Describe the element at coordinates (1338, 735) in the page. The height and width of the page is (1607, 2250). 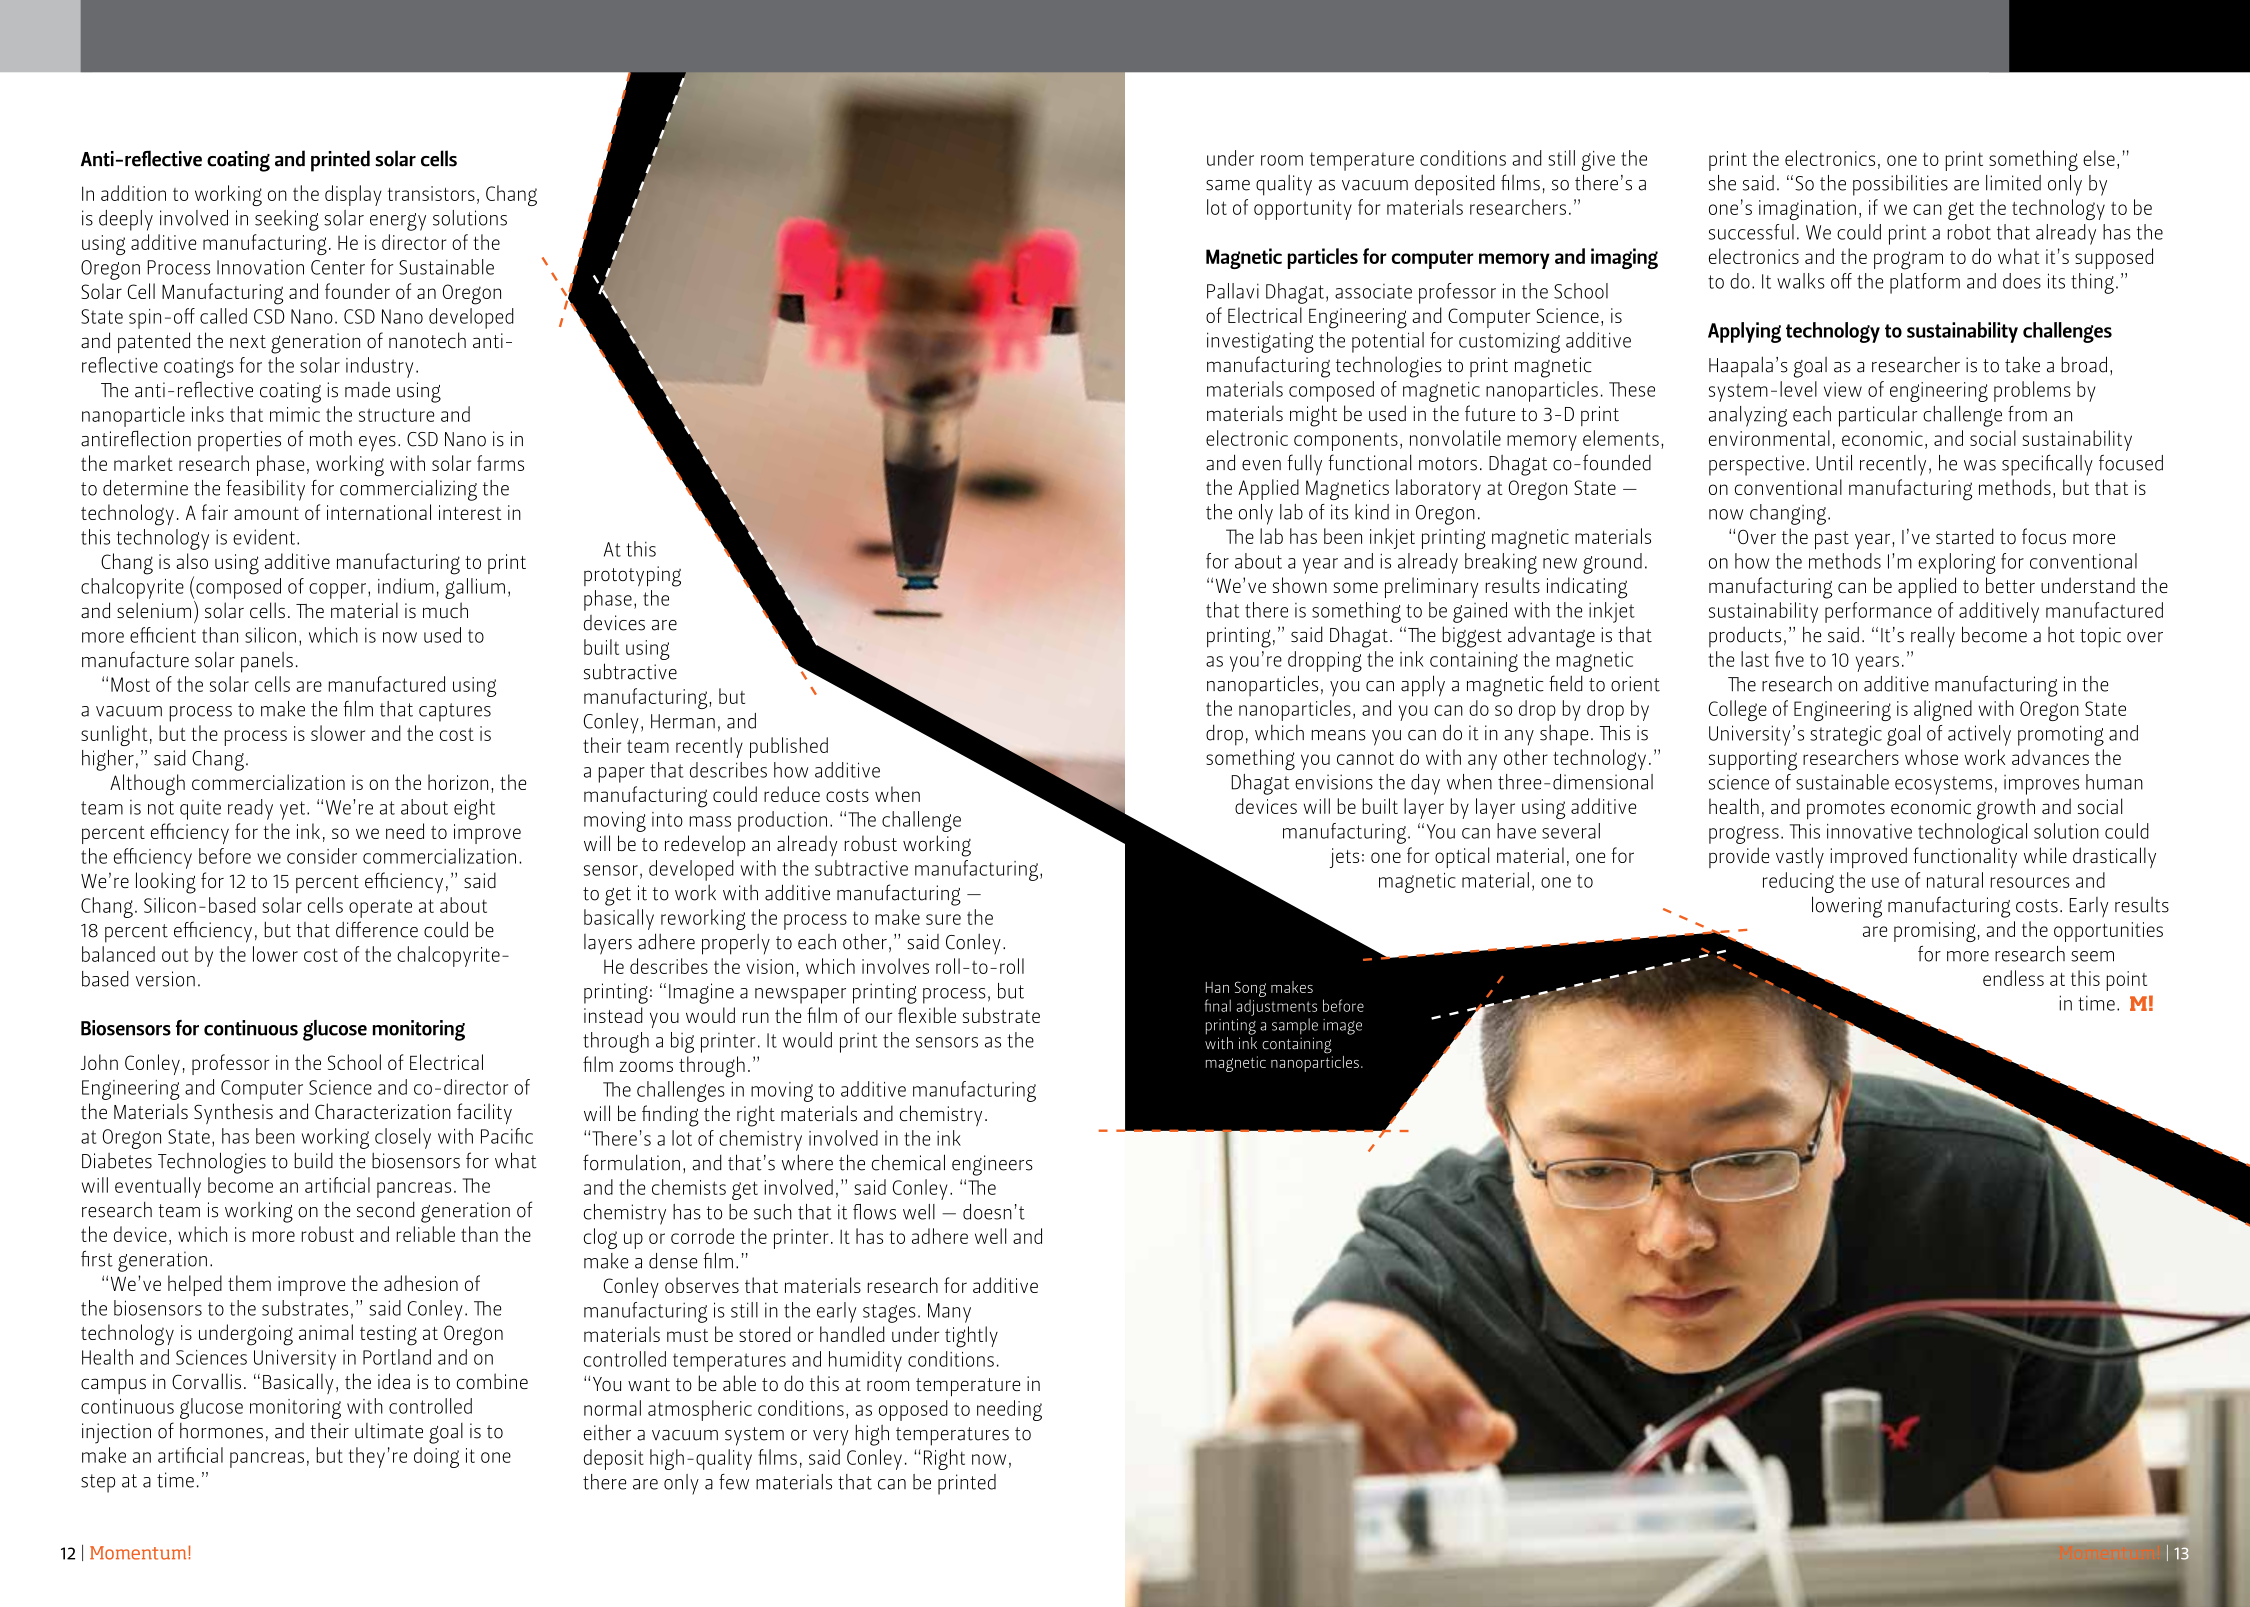
I see `means` at that location.
